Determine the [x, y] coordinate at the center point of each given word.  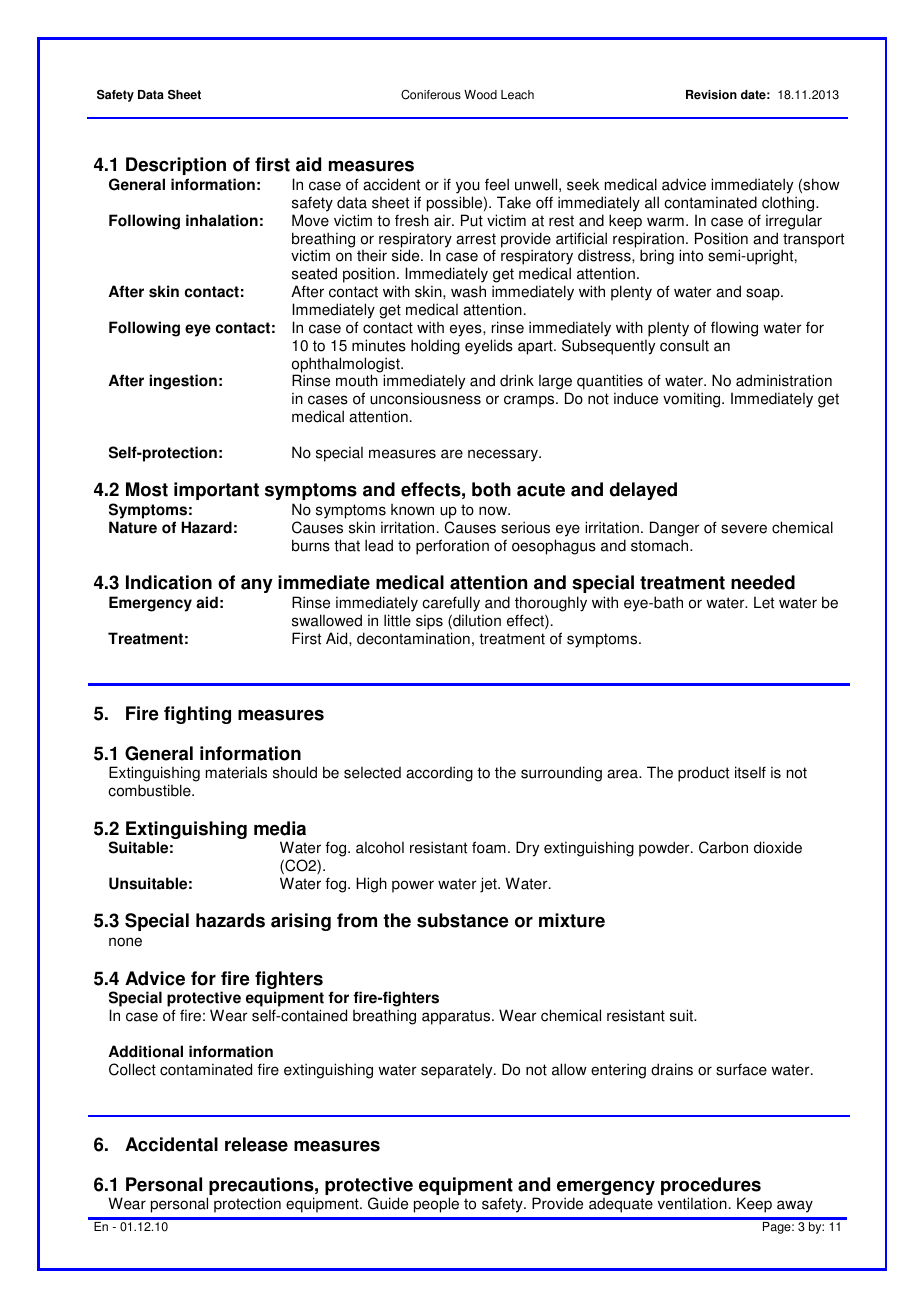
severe [744, 529]
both [491, 489]
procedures [711, 1187]
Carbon [723, 847]
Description [176, 166]
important [216, 491]
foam [489, 847]
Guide [388, 1203]
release [256, 1144]
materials [236, 772]
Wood [480, 95]
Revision [711, 95]
